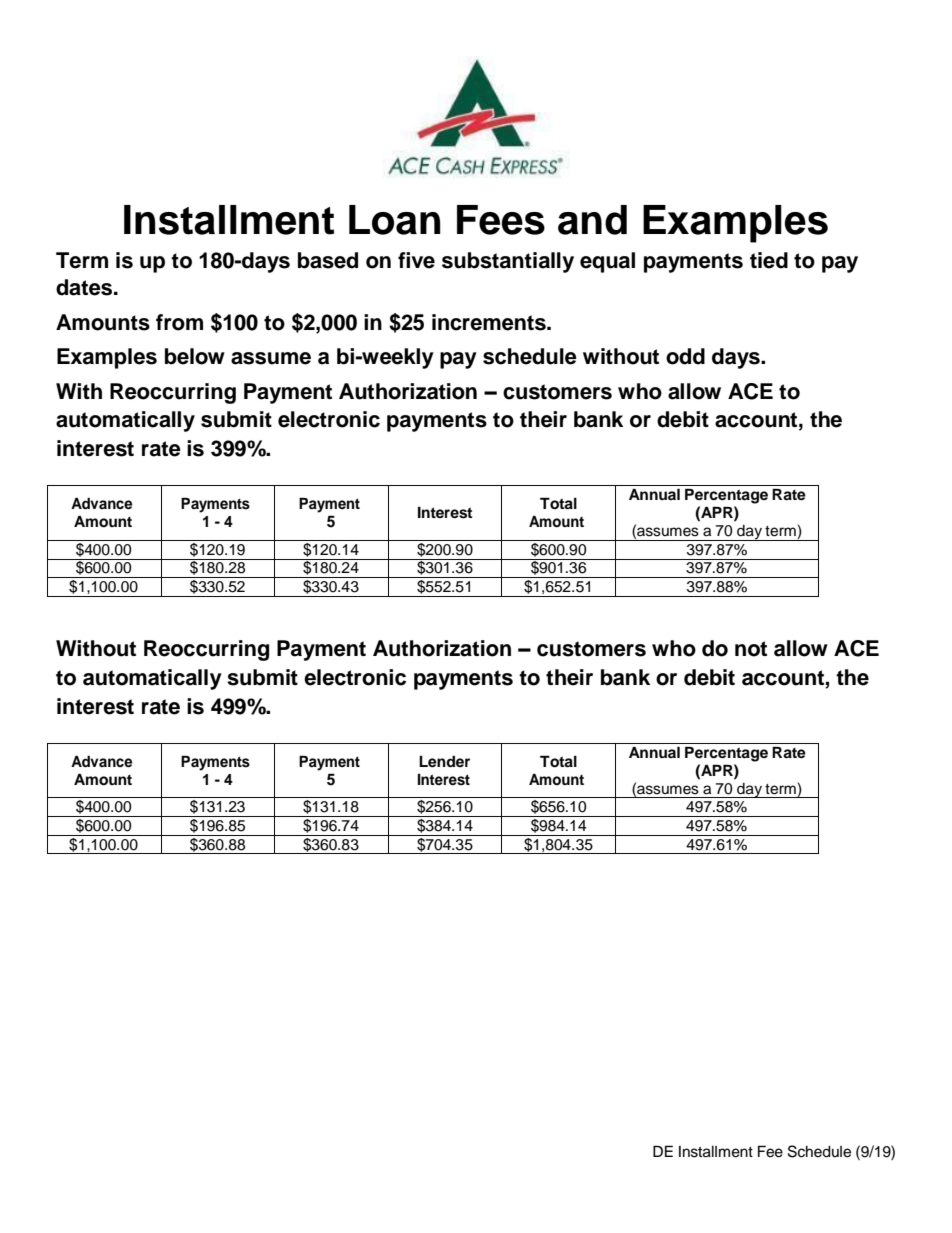 The width and height of the screenshot is (952, 1233). I want to click on and, so click(592, 220).
